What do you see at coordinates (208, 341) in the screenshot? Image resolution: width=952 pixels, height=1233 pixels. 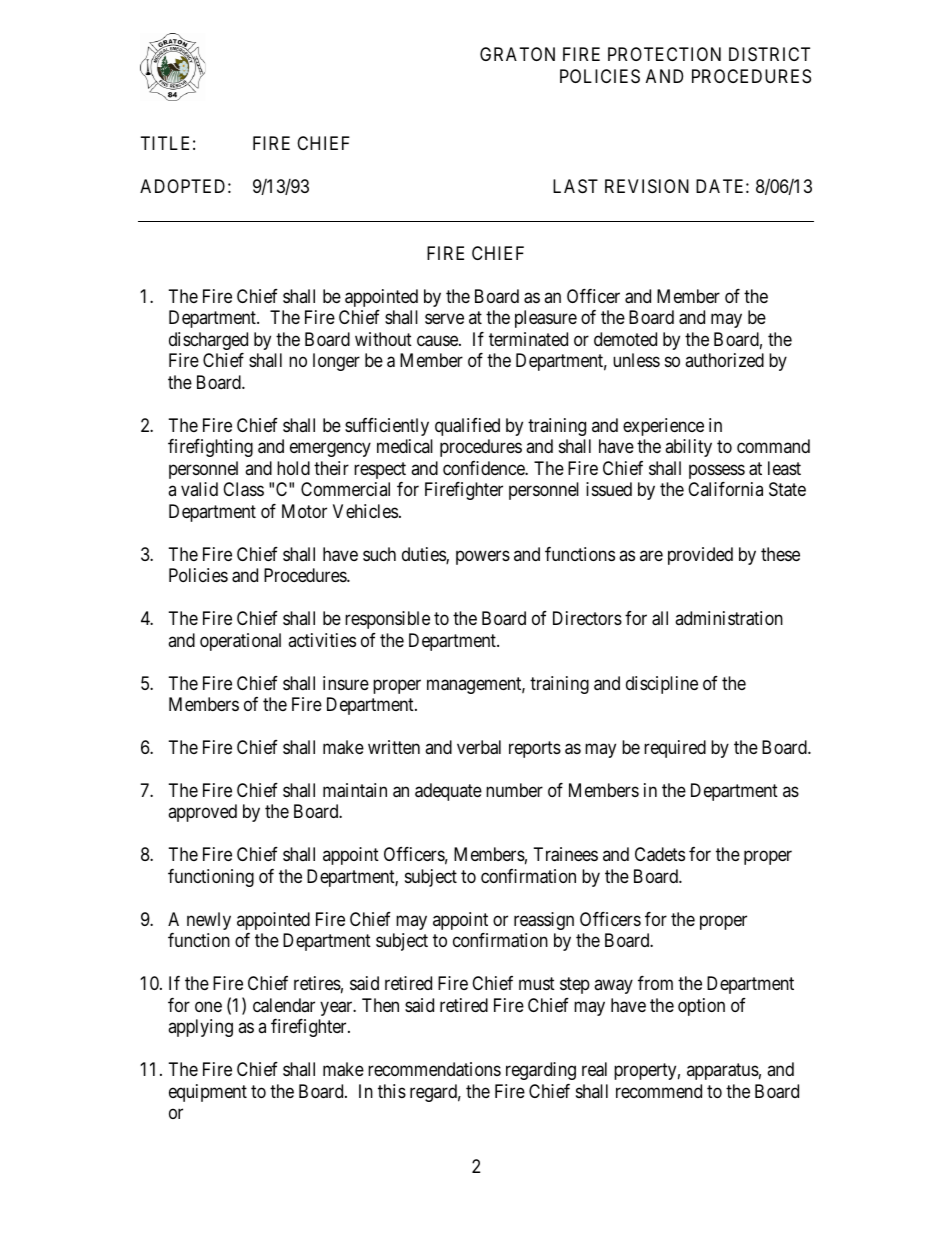 I see `discharged` at bounding box center [208, 341].
